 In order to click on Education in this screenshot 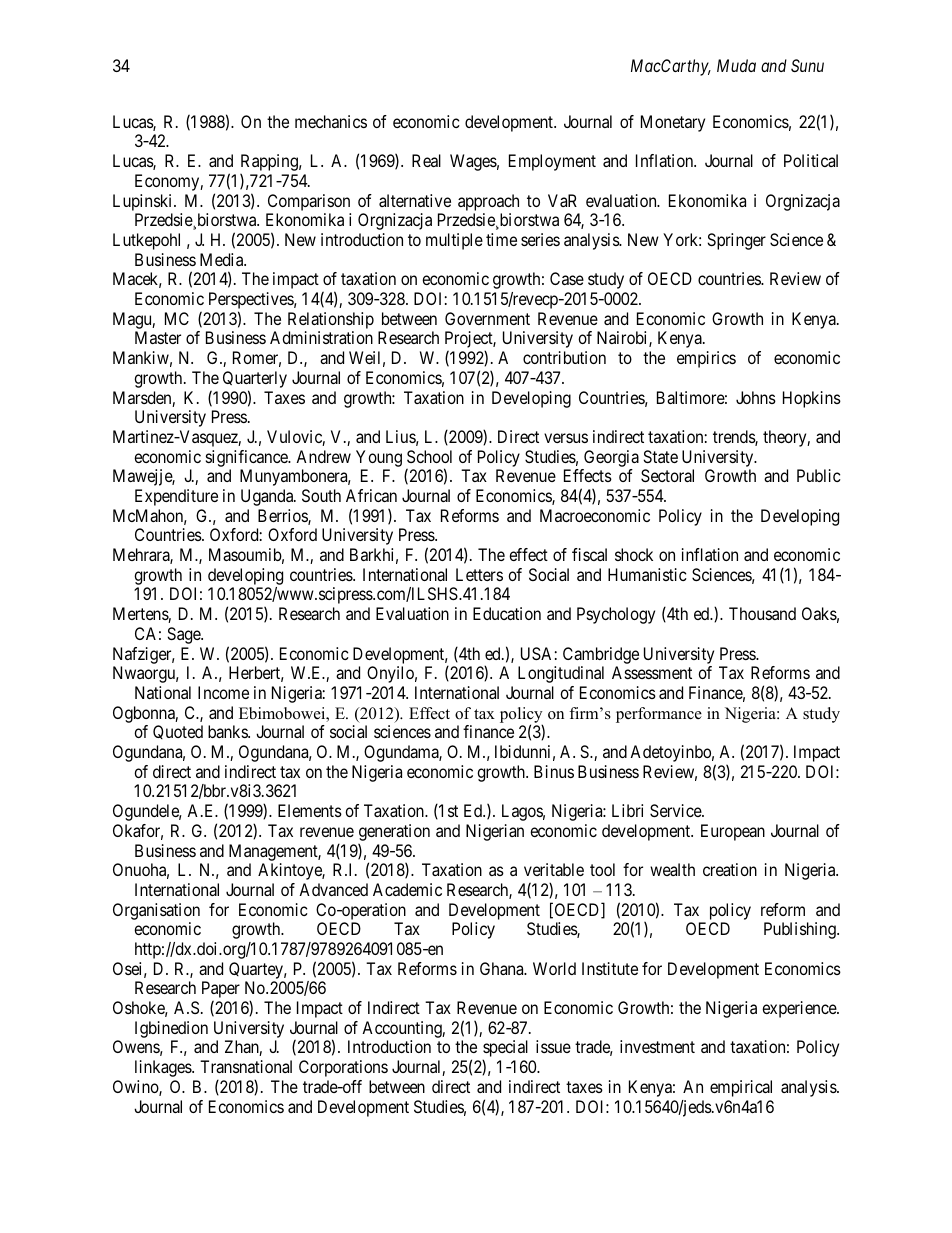, I will do `click(507, 613)`.
